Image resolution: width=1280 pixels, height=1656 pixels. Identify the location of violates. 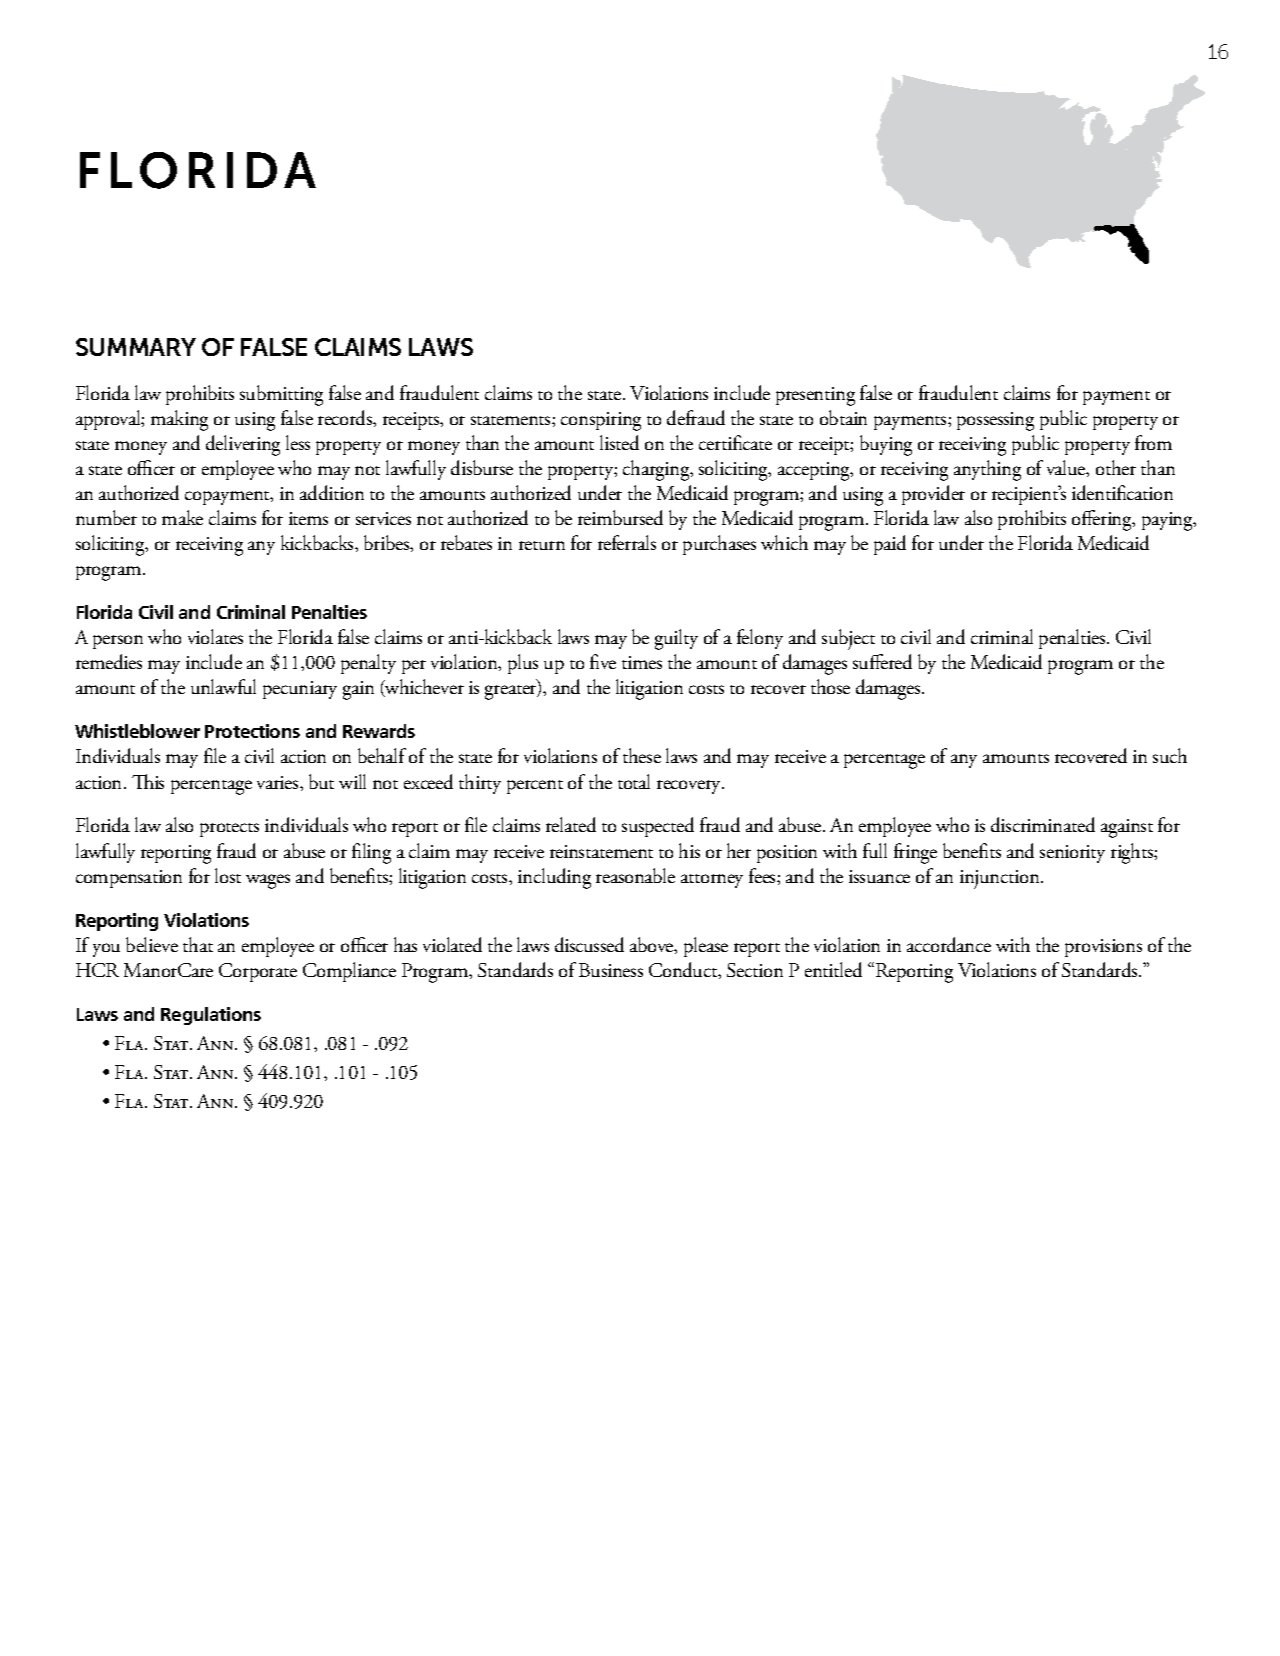
(215, 636).
